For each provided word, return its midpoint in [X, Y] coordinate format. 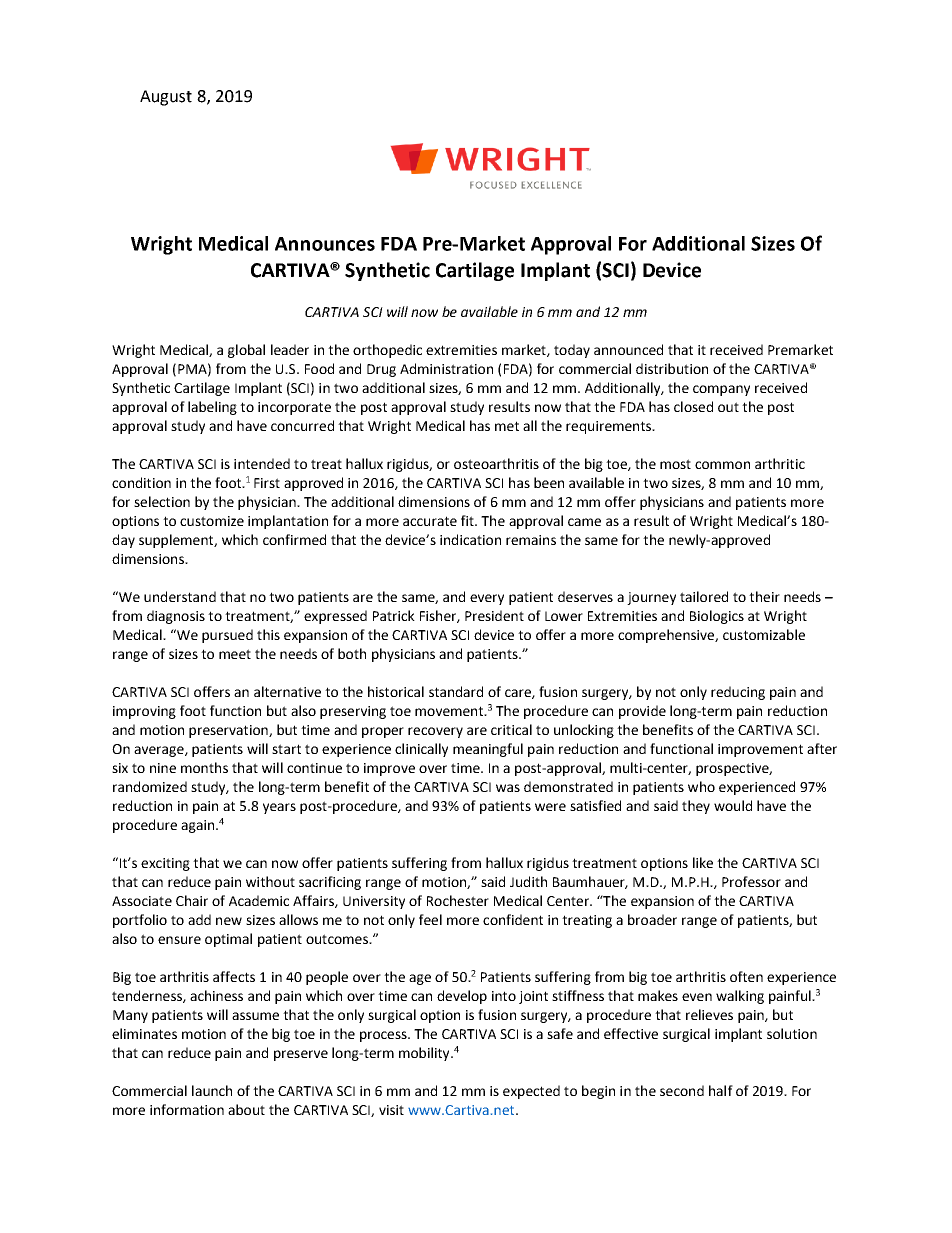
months [204, 767]
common [722, 465]
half [721, 1090]
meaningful [488, 750]
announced [628, 349]
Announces [325, 244]
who [701, 786]
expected [531, 1092]
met [507, 426]
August [166, 98]
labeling [212, 408]
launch [212, 1090]
